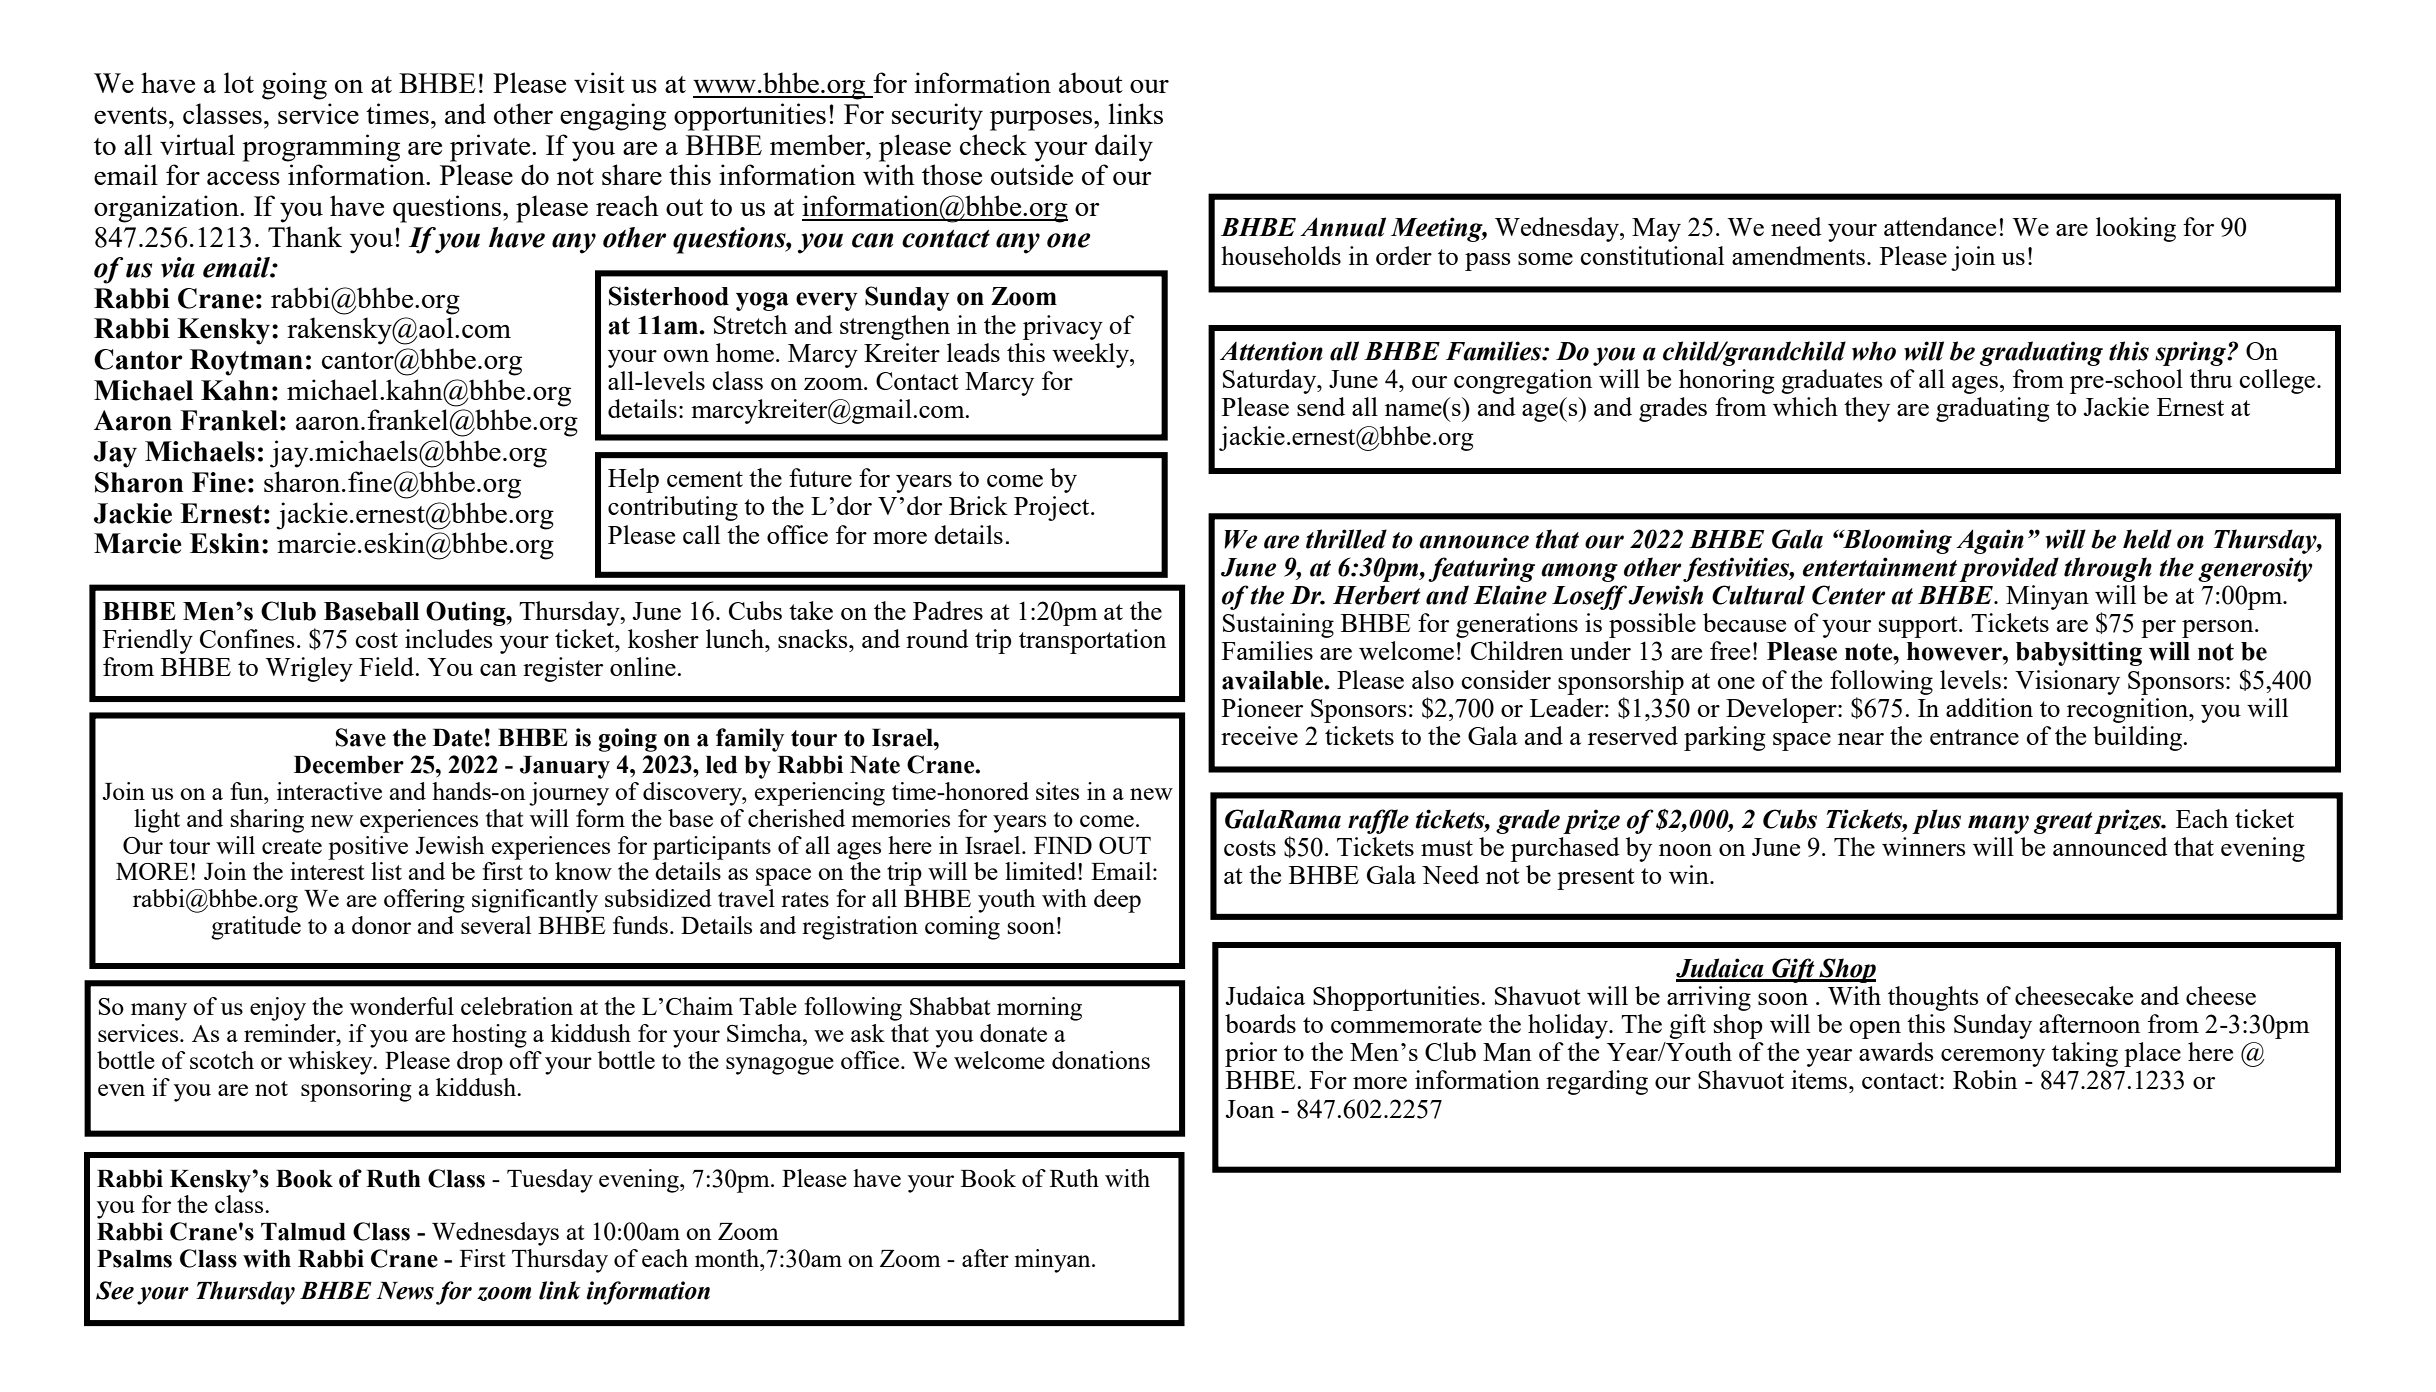 The image size is (2436, 1392). What do you see at coordinates (1940, 226) in the page?
I see `attendance` at bounding box center [1940, 226].
